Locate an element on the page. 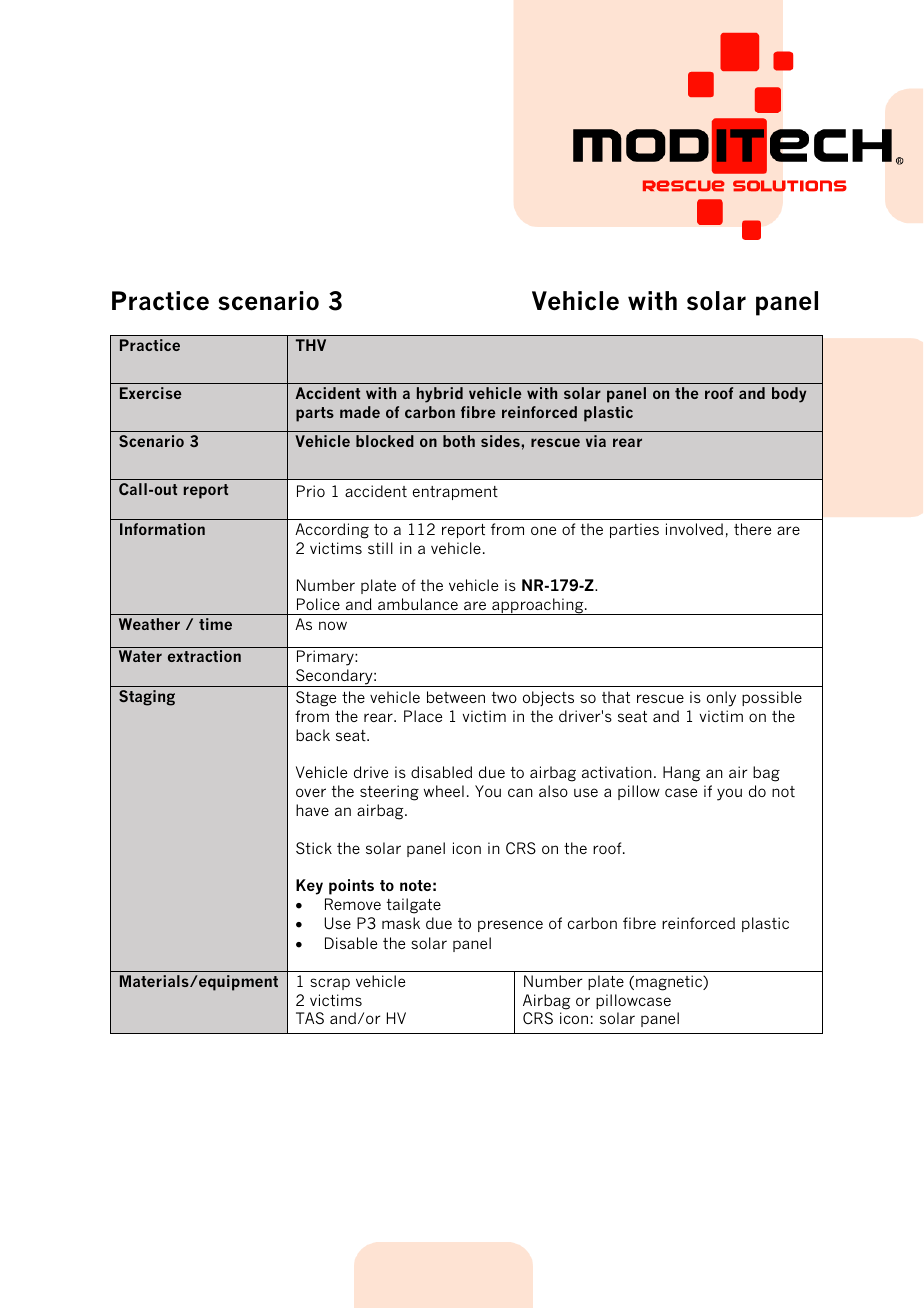 This page has width=924, height=1308. made is located at coordinates (360, 412).
